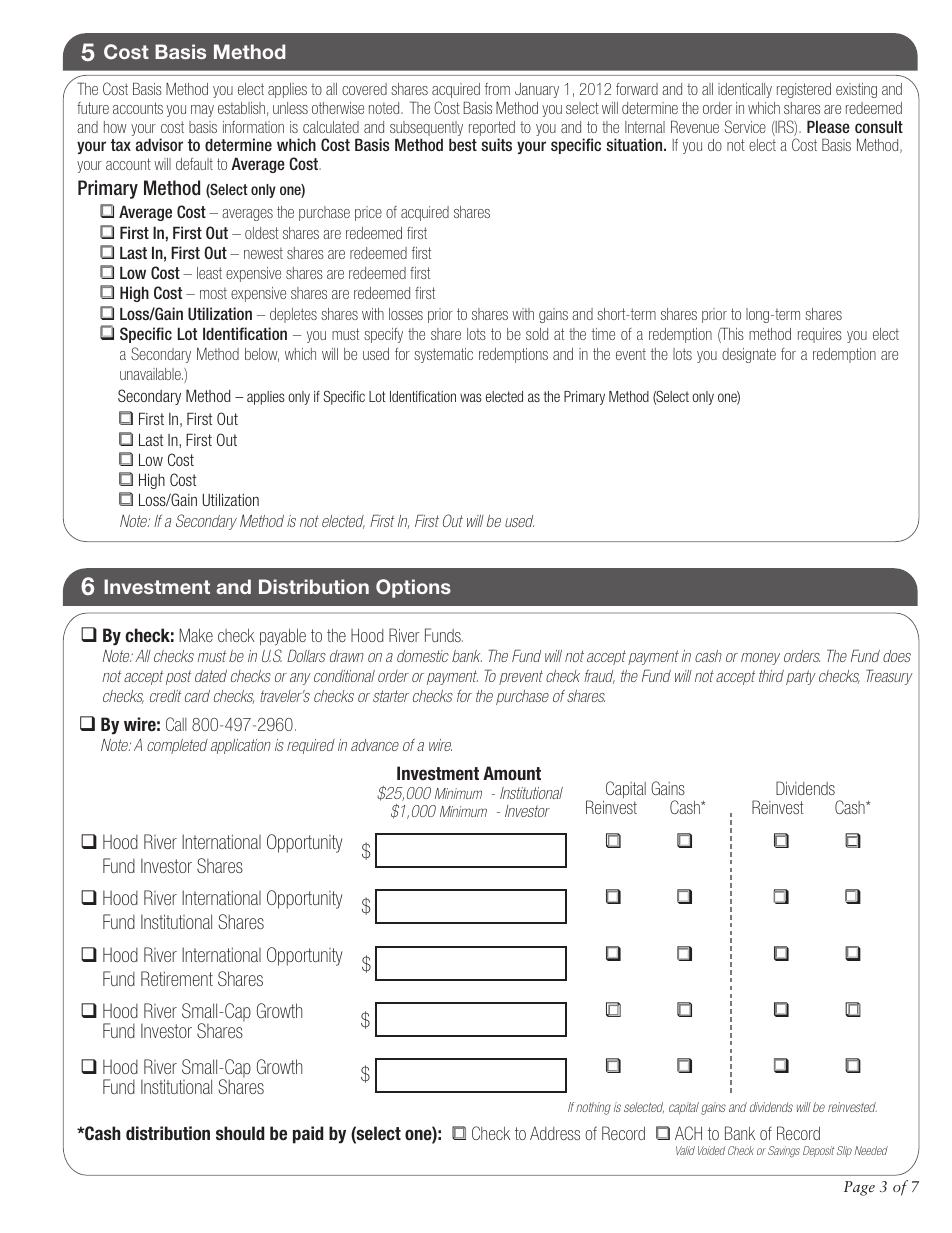 Image resolution: width=952 pixels, height=1233 pixels. Describe the element at coordinates (828, 126) in the screenshot. I see `Please` at that location.
